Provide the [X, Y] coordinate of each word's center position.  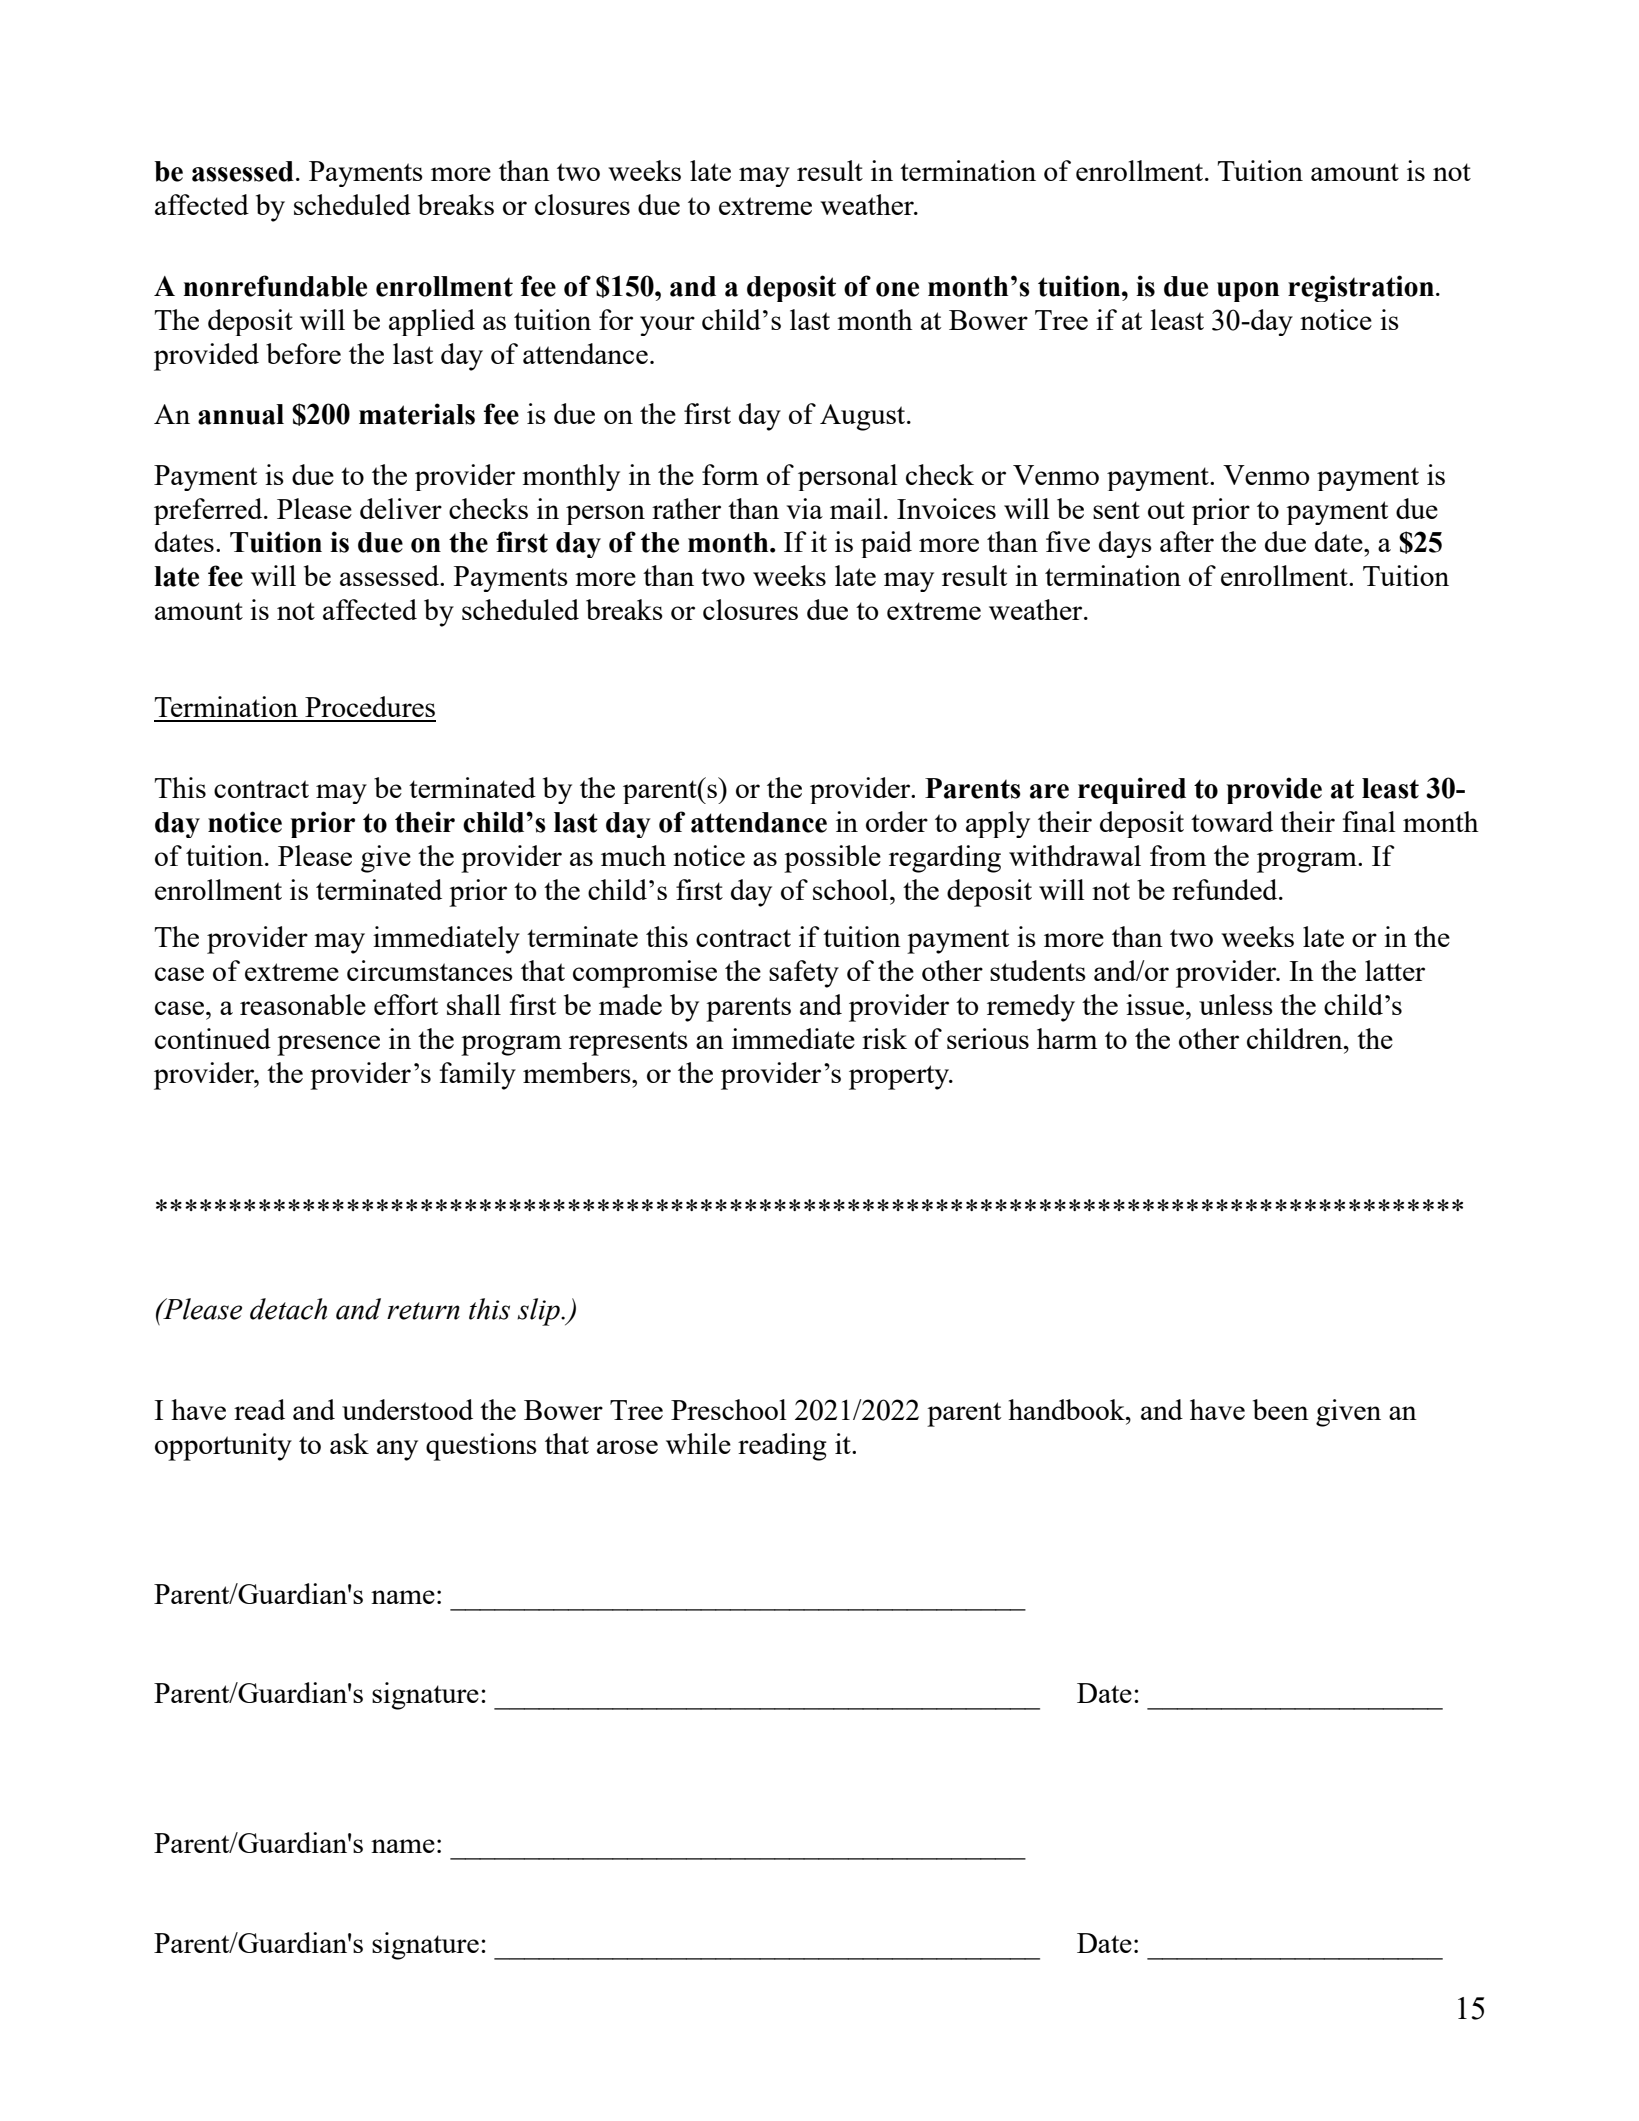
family [478, 1076]
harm [1067, 1038]
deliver [401, 508]
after [1187, 541]
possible [832, 859]
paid [886, 544]
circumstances [430, 970]
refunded [1226, 889]
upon [1248, 292]
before [303, 353]
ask [349, 1443]
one [897, 289]
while [698, 1443]
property [900, 1077]
